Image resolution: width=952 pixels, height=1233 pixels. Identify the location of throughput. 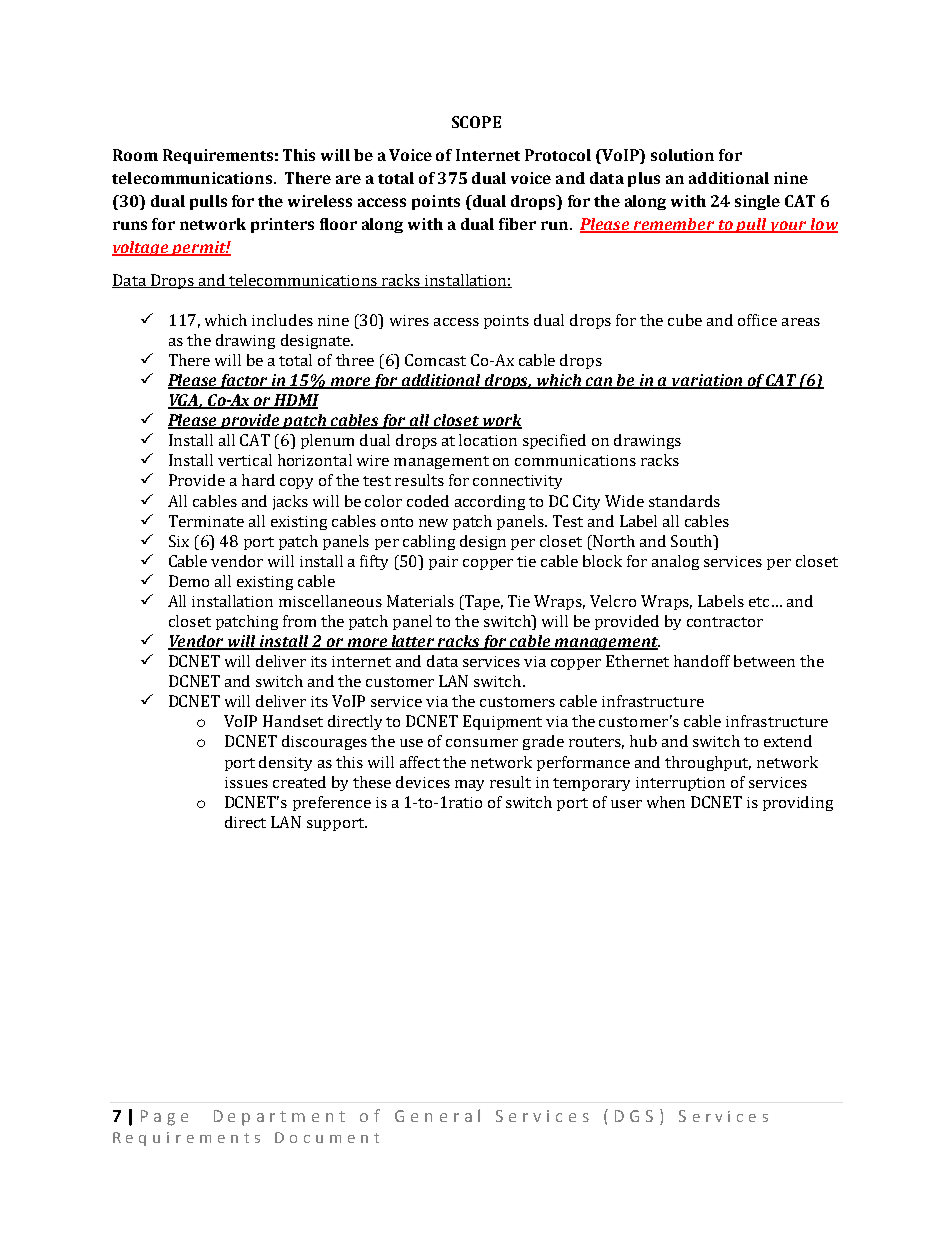
(708, 763).
